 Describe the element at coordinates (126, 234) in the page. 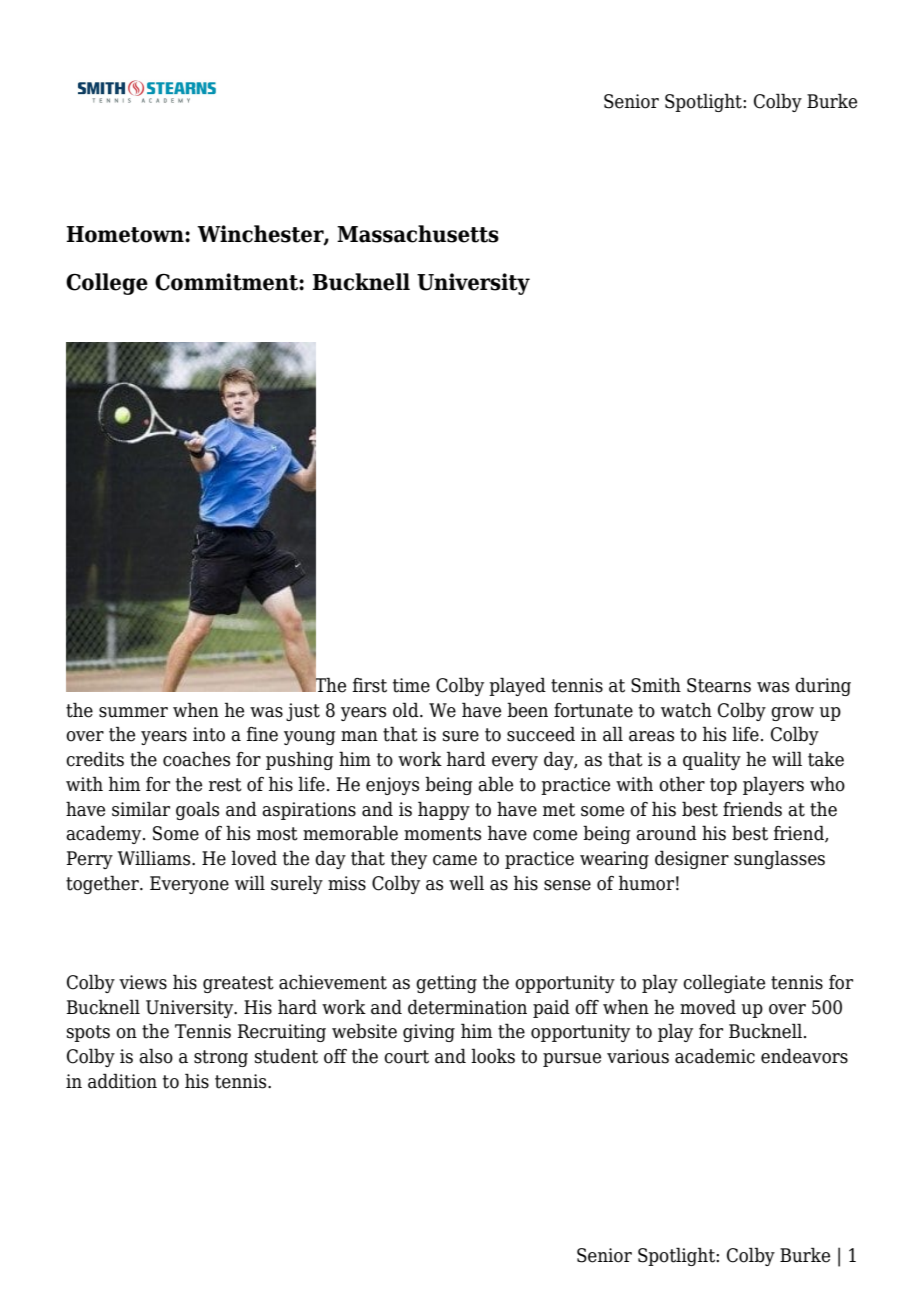

I see `Hometown` at that location.
